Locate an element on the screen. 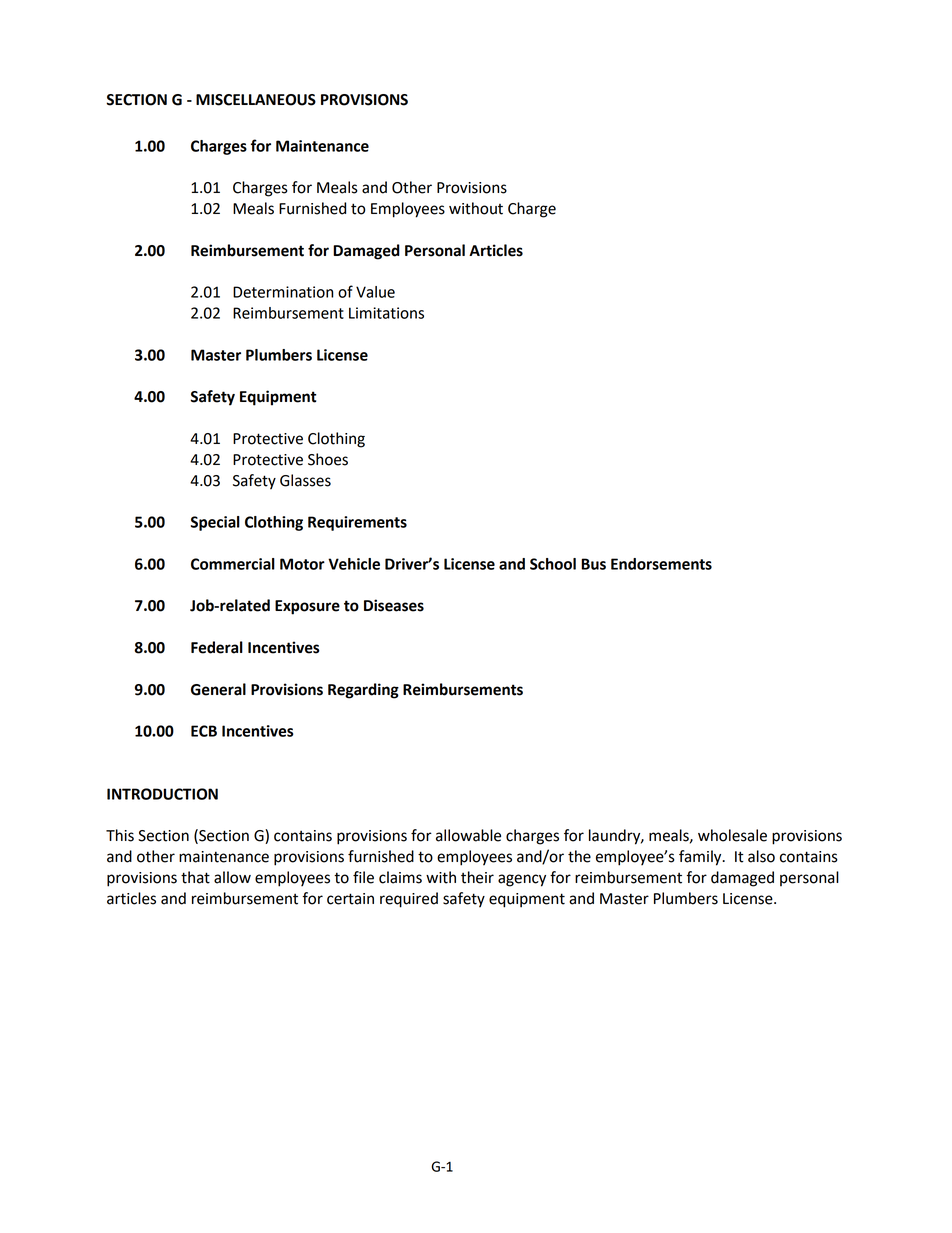  Limitations is located at coordinates (386, 313).
